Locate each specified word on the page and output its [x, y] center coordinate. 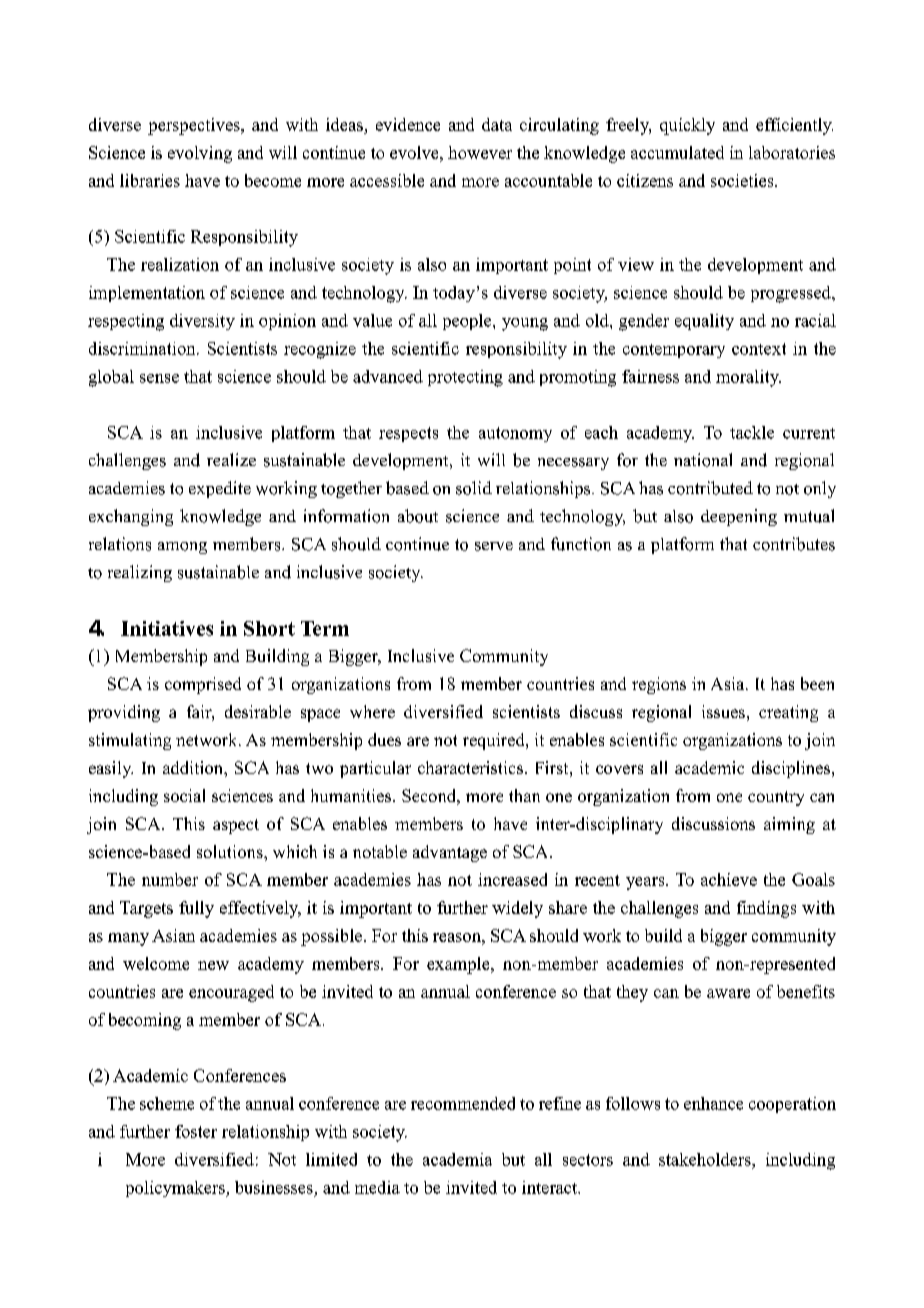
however [480, 152]
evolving [200, 154]
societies [743, 180]
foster [196, 1131]
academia [457, 1159]
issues [723, 711]
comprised [203, 685]
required [495, 741]
